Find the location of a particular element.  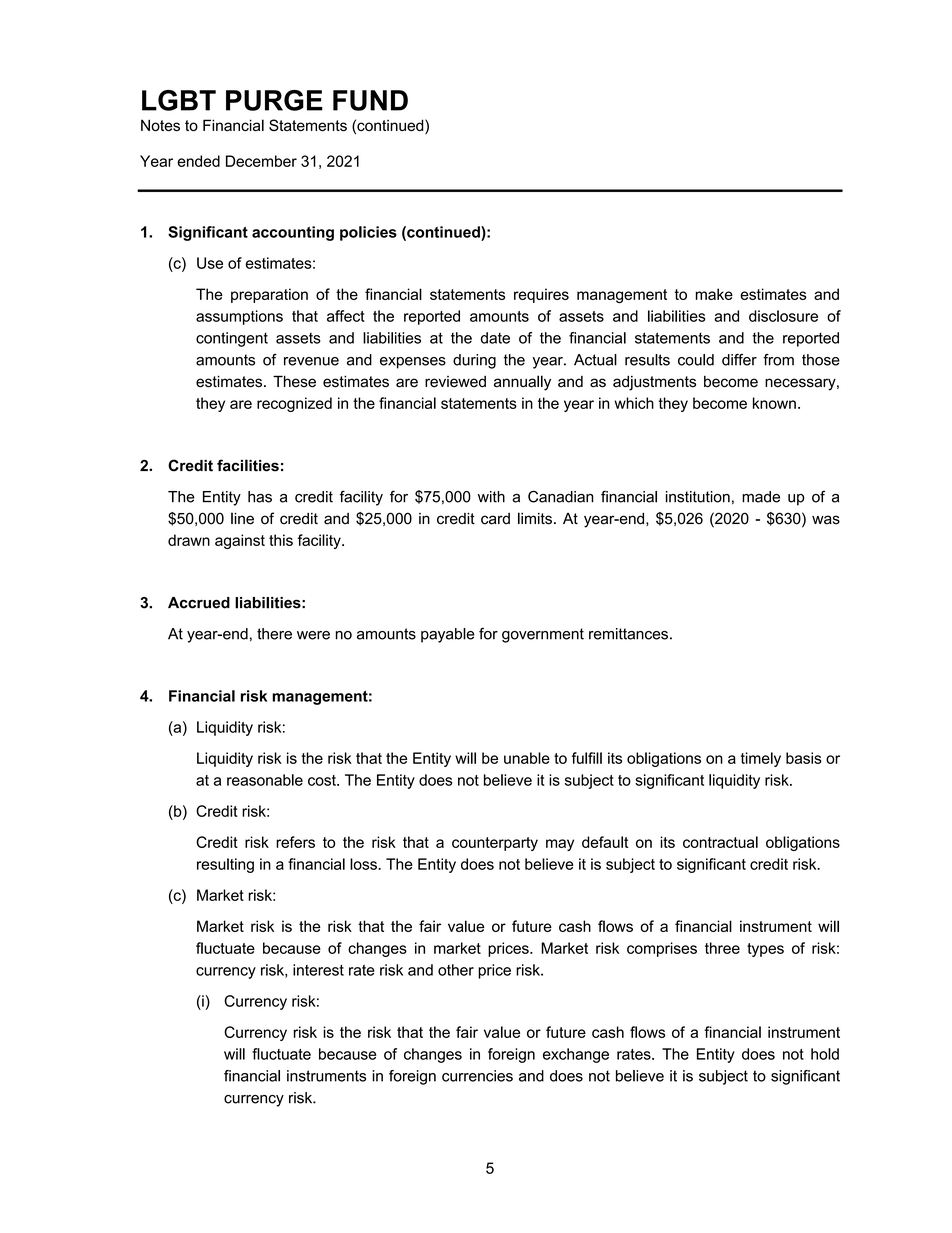

Accrued is located at coordinates (199, 603).
